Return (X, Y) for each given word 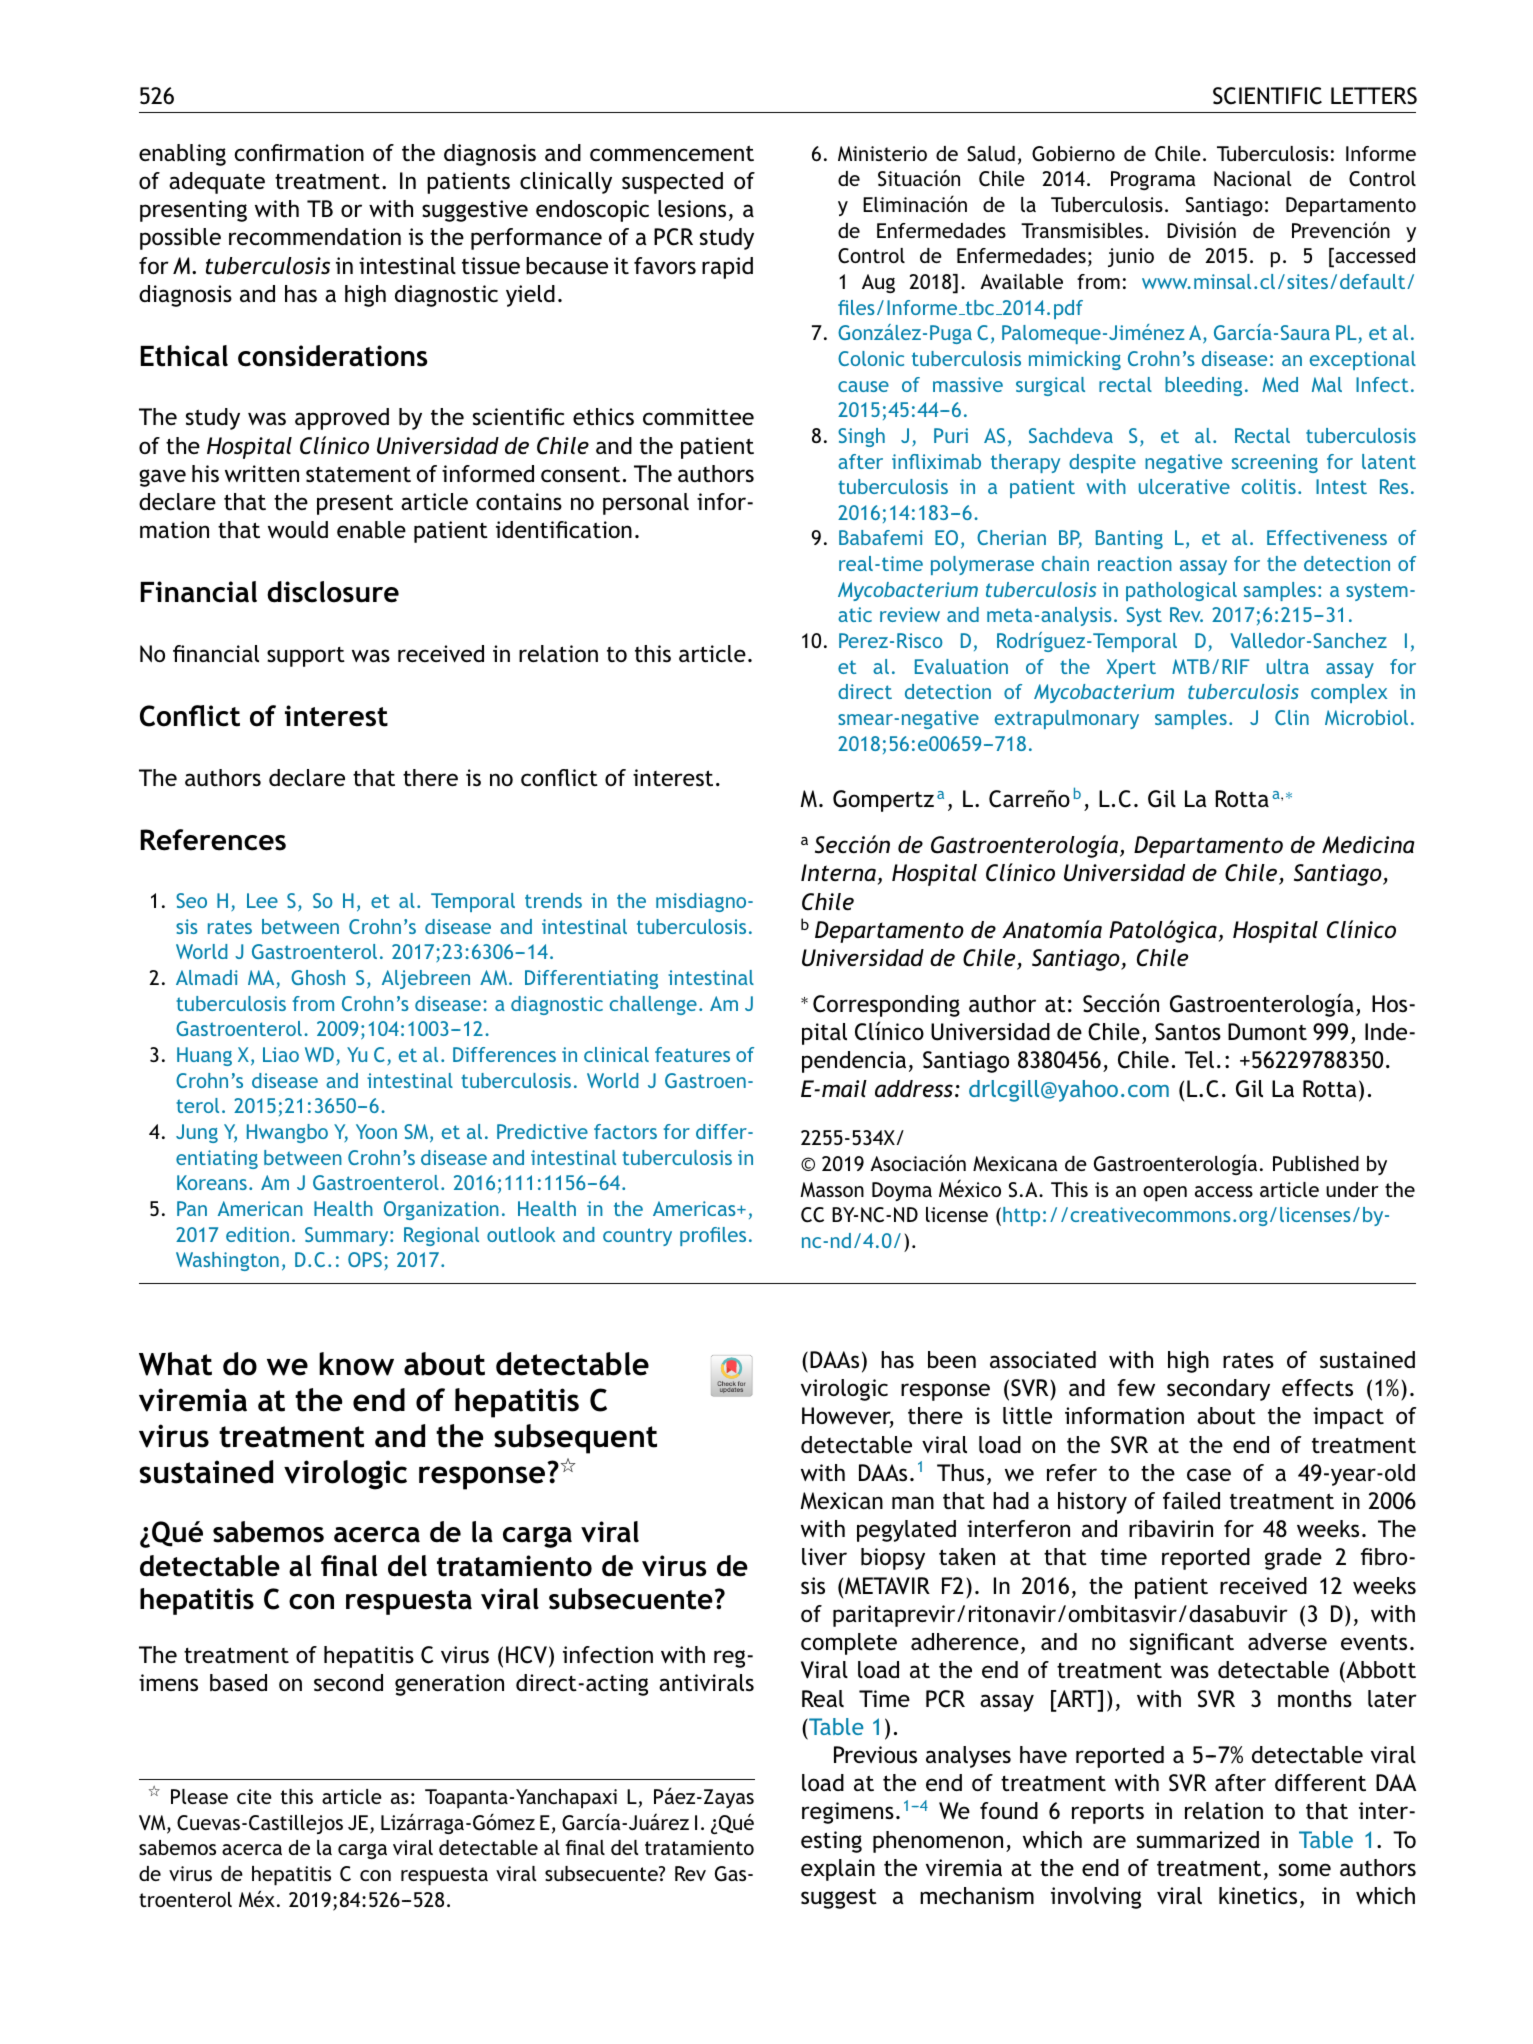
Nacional (1252, 178)
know (356, 1364)
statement (358, 474)
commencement (672, 153)
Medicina (1368, 845)
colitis (1269, 486)
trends (553, 900)
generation (449, 1685)
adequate (217, 183)
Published (1316, 1163)
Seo (191, 900)
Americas (695, 1208)
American (260, 1208)
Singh (861, 437)
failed (1191, 1500)
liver (824, 1556)
